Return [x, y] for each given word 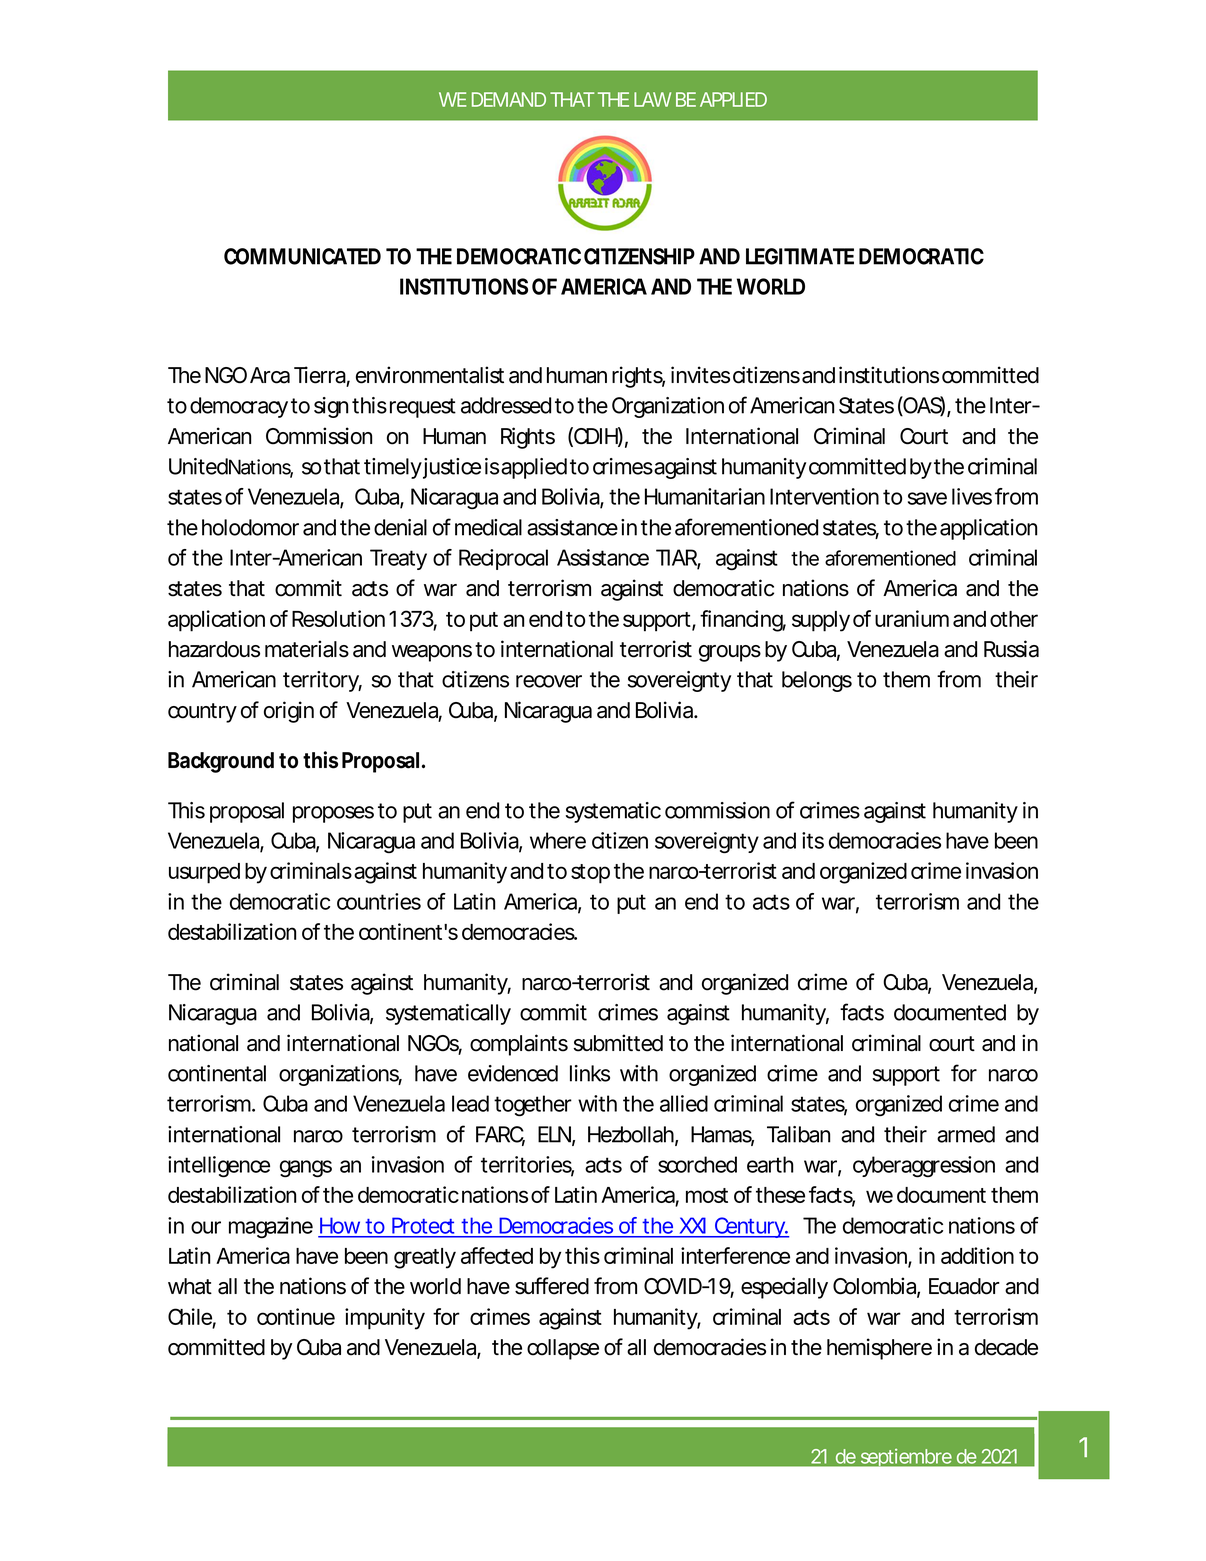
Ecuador [964, 1286]
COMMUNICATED [302, 256]
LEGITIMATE [800, 256]
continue [296, 1316]
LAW [652, 99]
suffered [552, 1286]
